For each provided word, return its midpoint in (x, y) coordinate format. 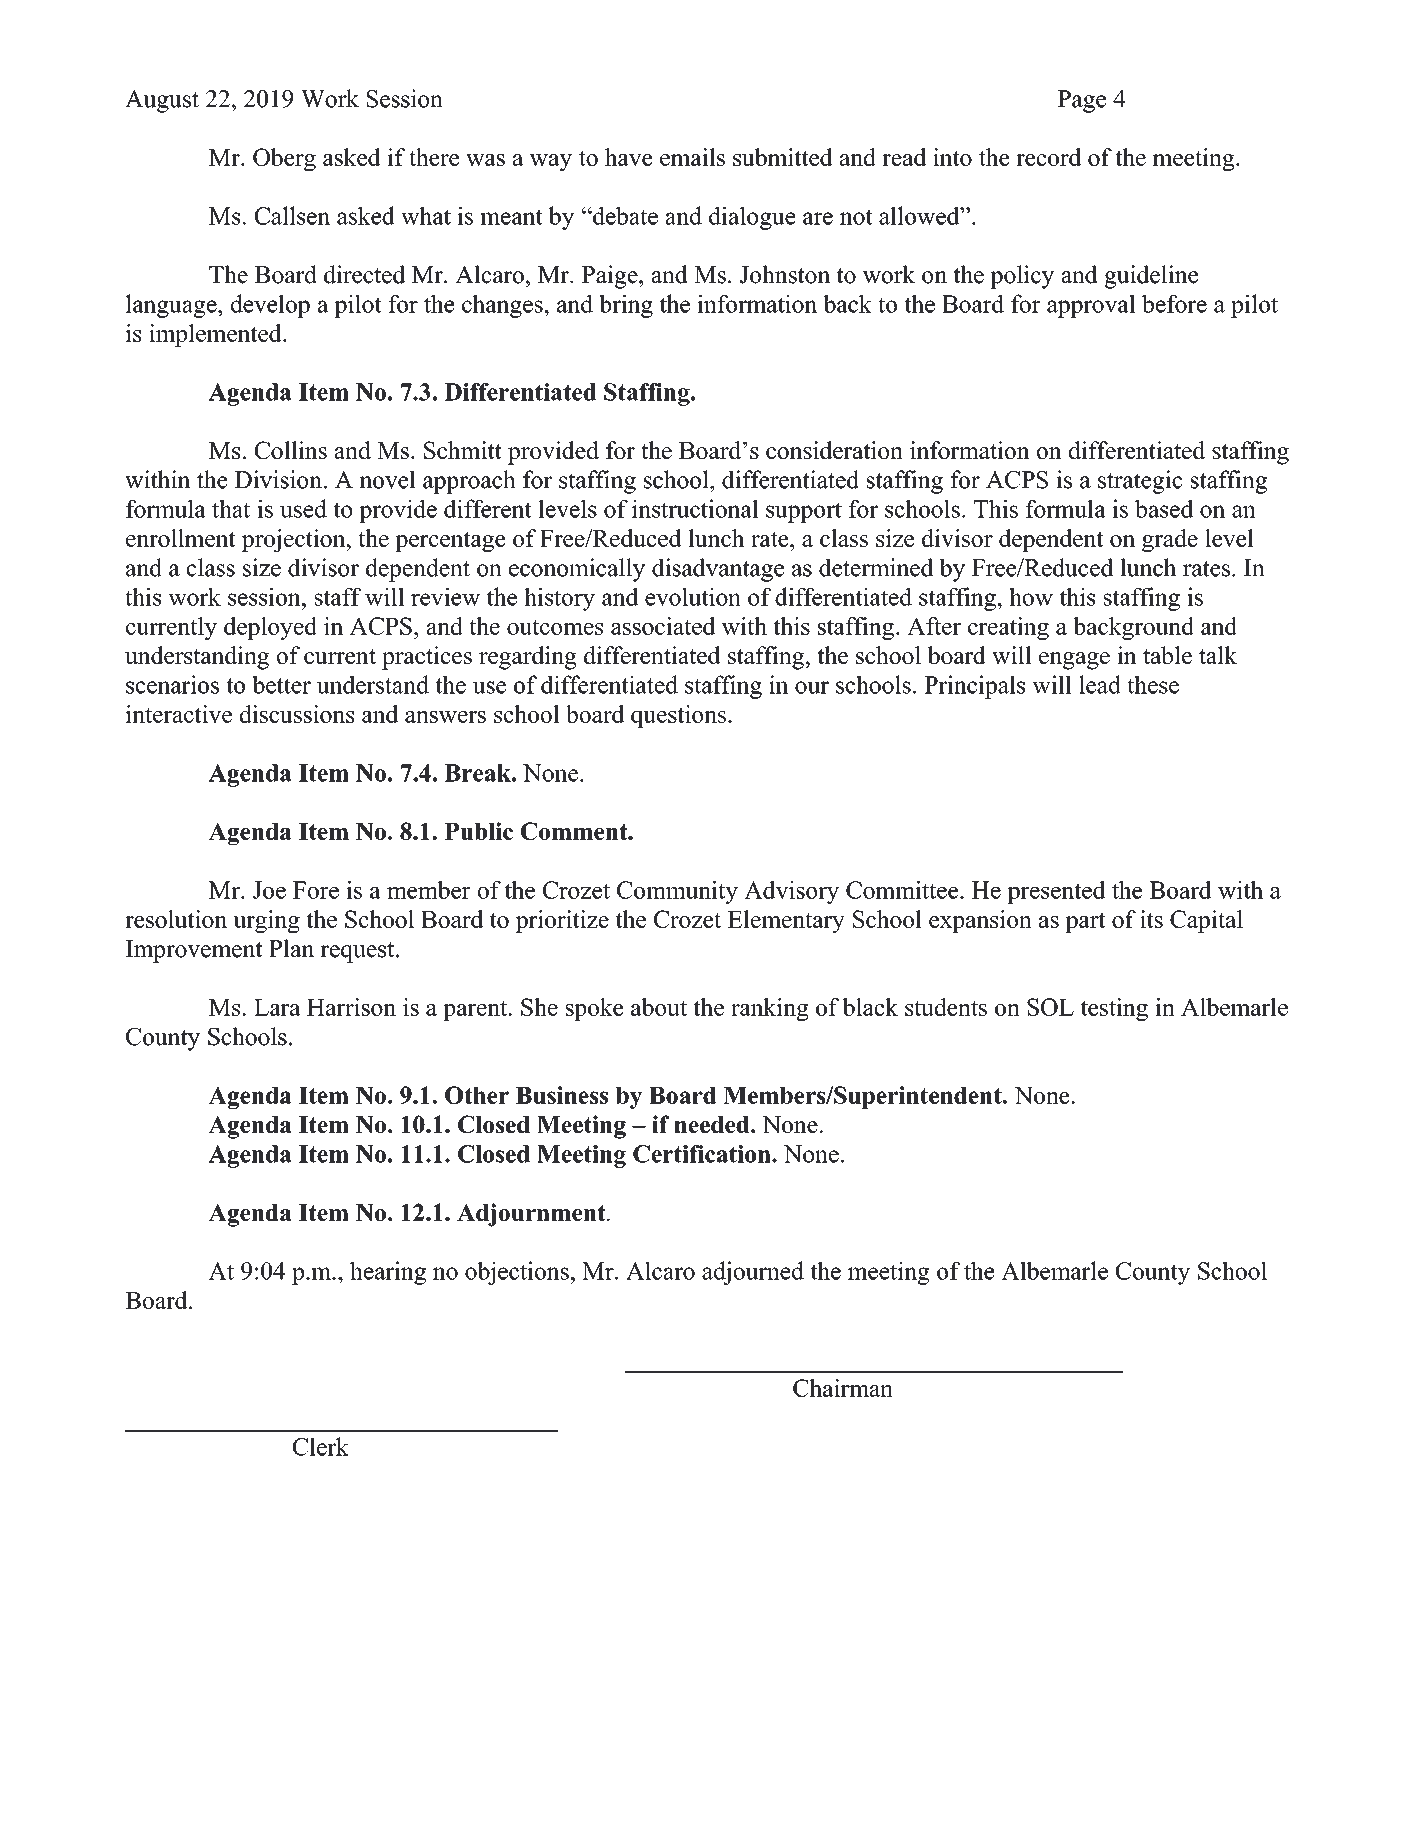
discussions (297, 714)
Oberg (284, 159)
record (1048, 157)
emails (692, 157)
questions (678, 716)
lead (1100, 684)
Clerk (321, 1446)
